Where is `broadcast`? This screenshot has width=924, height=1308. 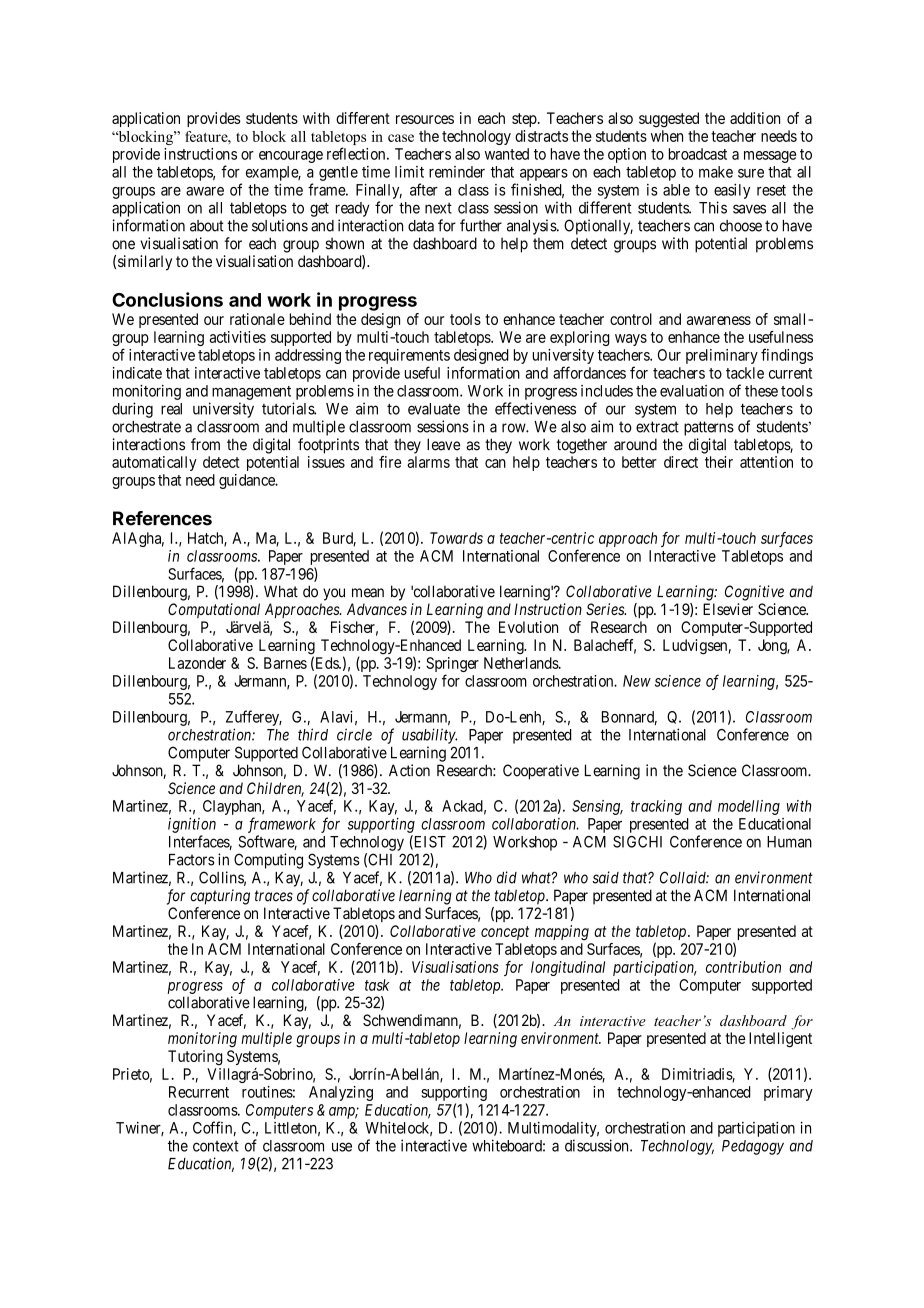
broadcast is located at coordinates (698, 154).
